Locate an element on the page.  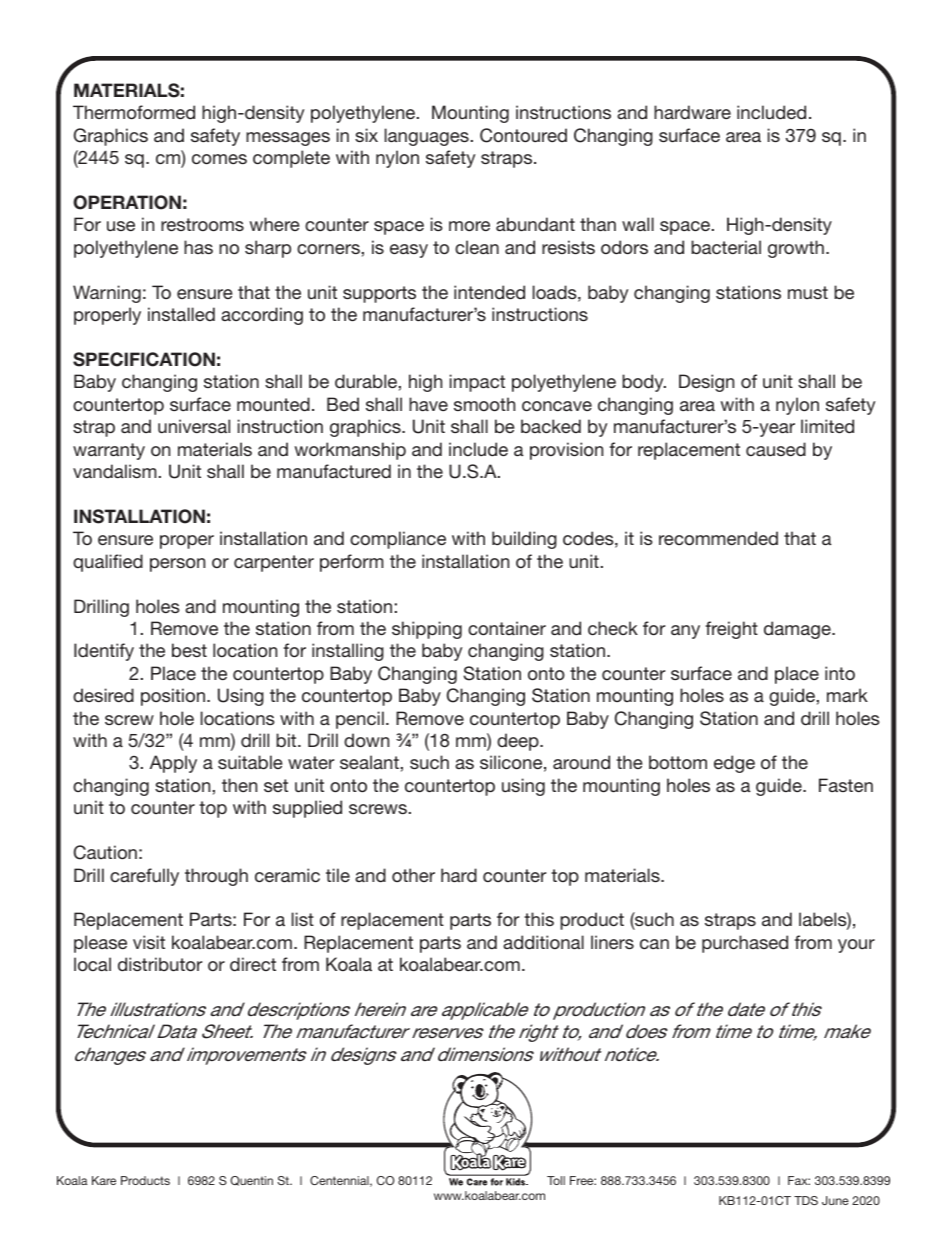
other is located at coordinates (413, 875).
